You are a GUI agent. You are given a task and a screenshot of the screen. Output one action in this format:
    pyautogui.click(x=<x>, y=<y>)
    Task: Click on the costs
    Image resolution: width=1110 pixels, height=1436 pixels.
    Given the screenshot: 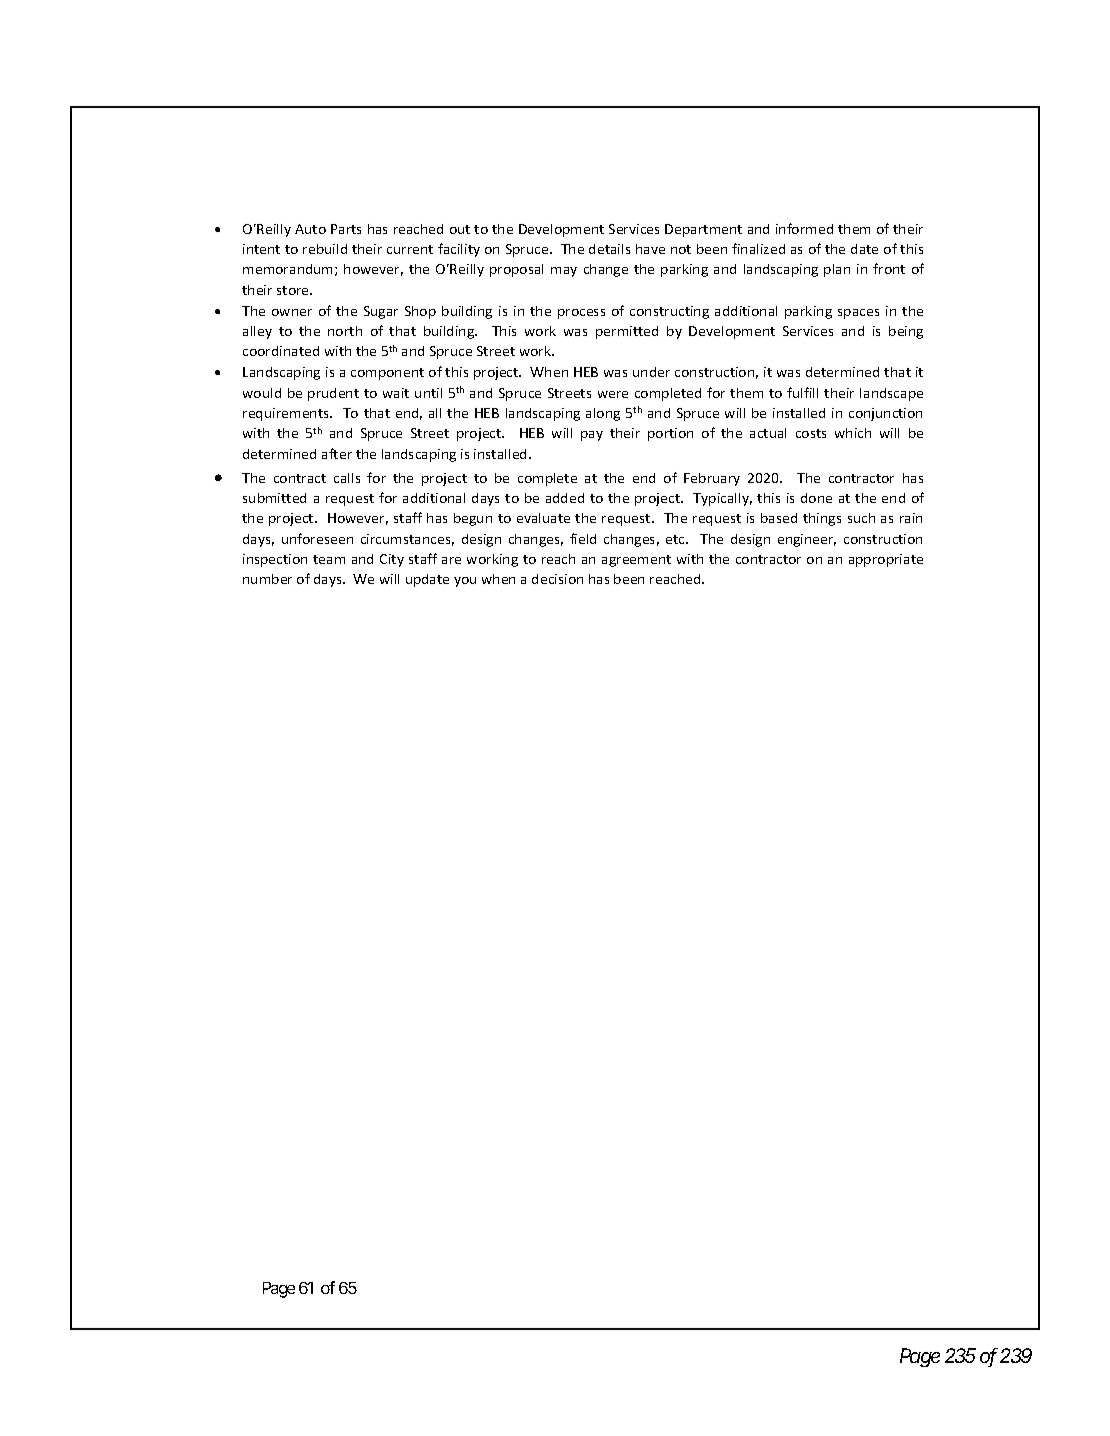 What is the action you would take?
    pyautogui.click(x=811, y=433)
